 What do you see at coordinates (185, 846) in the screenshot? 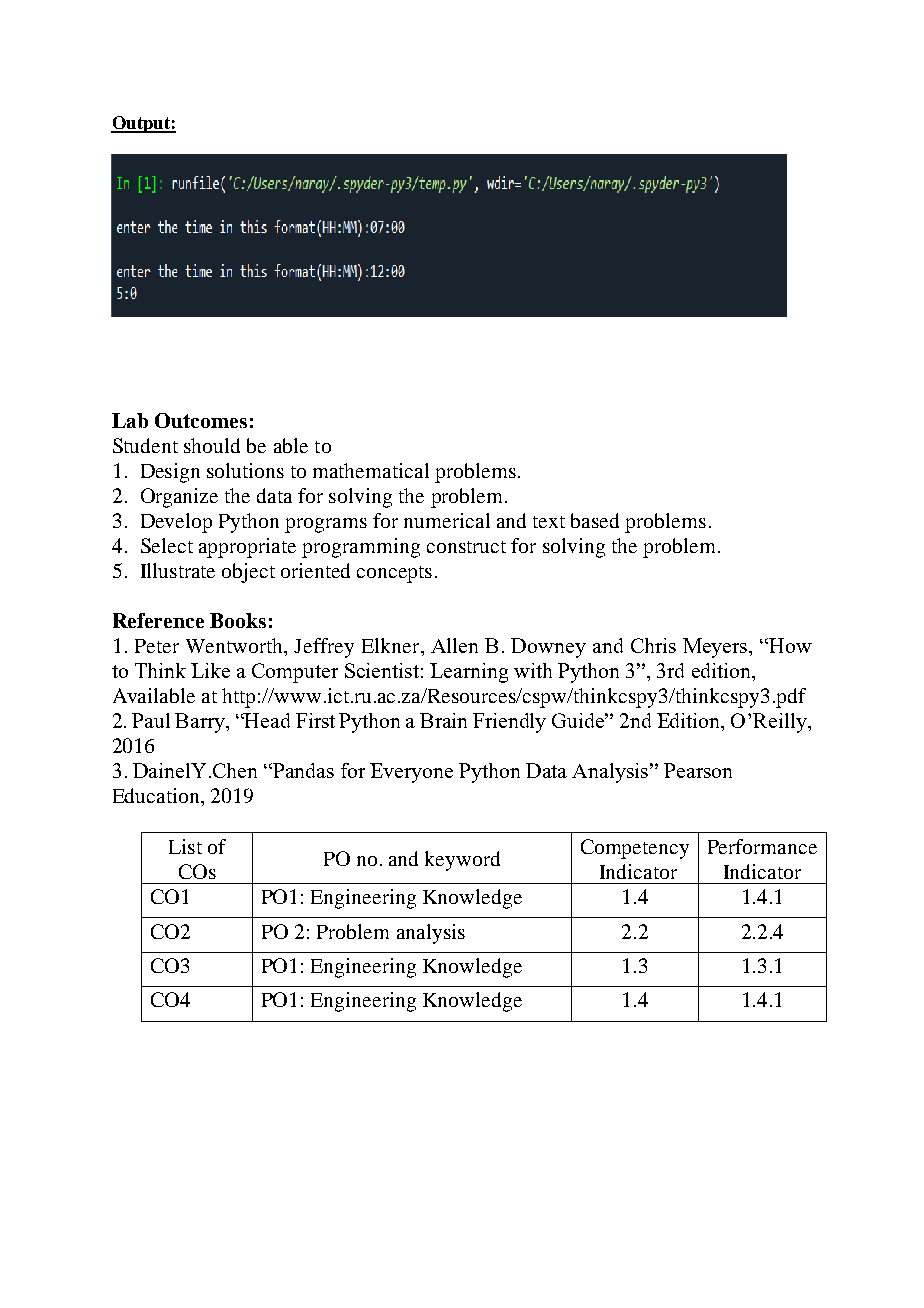
I see `List` at bounding box center [185, 846].
